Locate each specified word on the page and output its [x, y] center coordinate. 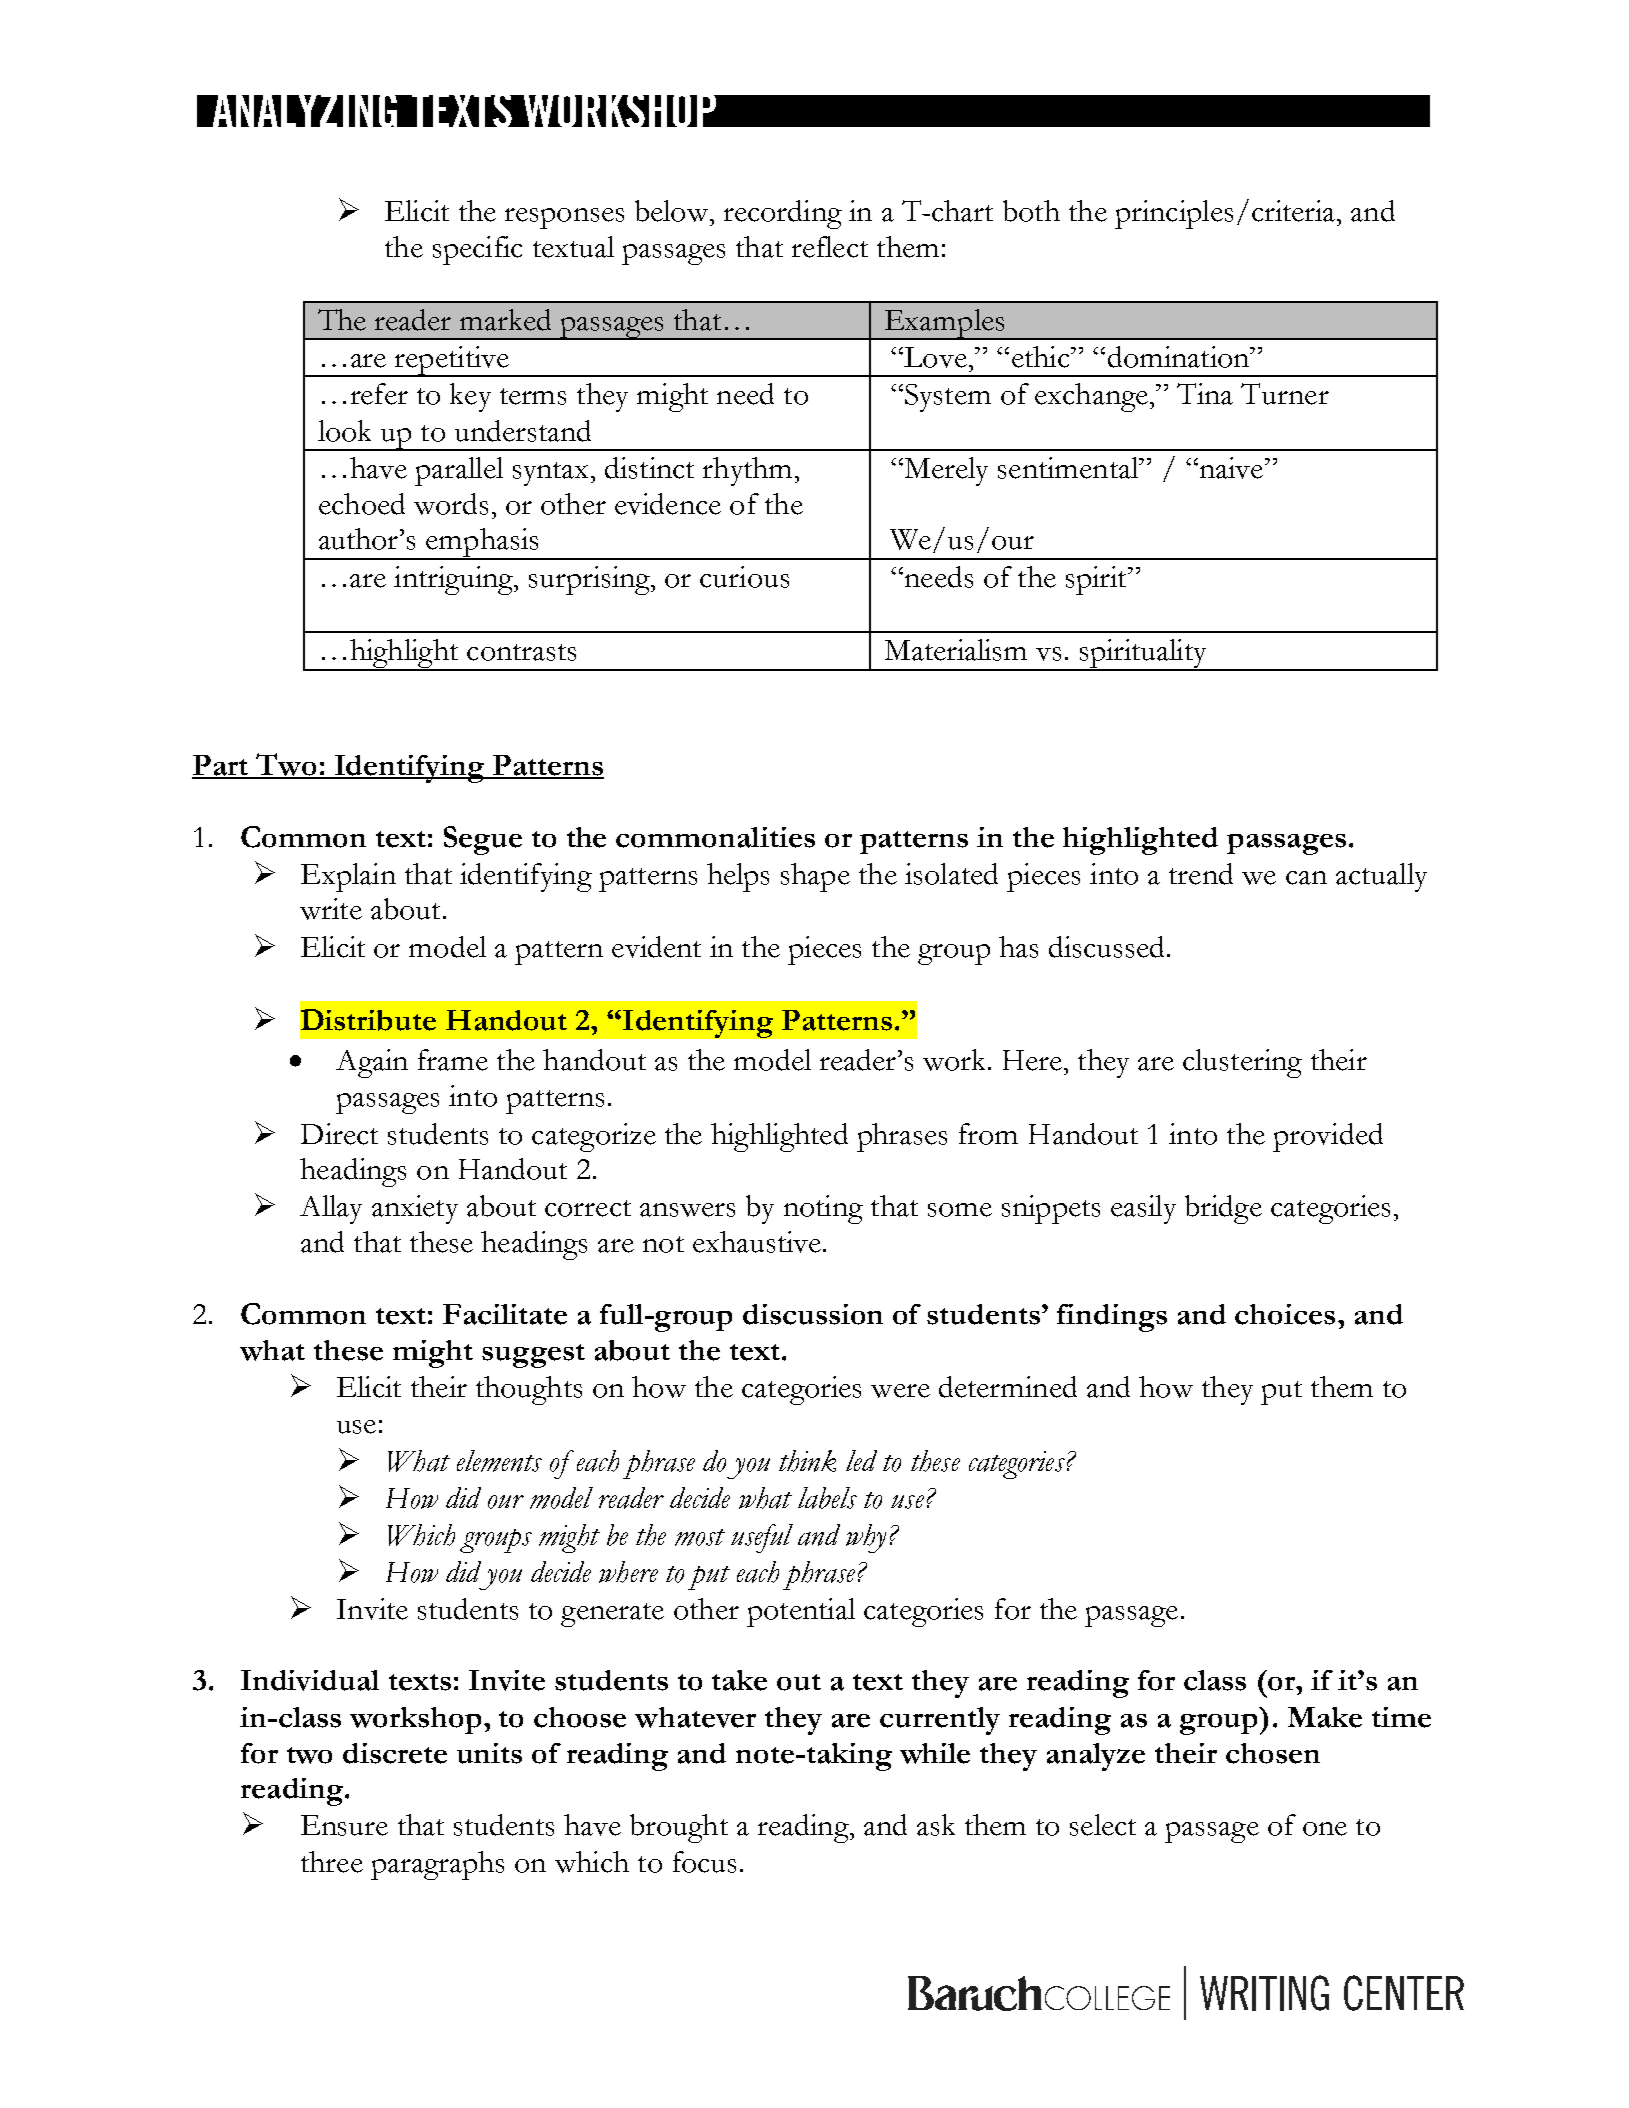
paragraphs [437, 1865]
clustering [1242, 1063]
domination [1180, 357]
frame [453, 1060]
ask [936, 1825]
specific [477, 250]
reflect [830, 247]
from [988, 1134]
